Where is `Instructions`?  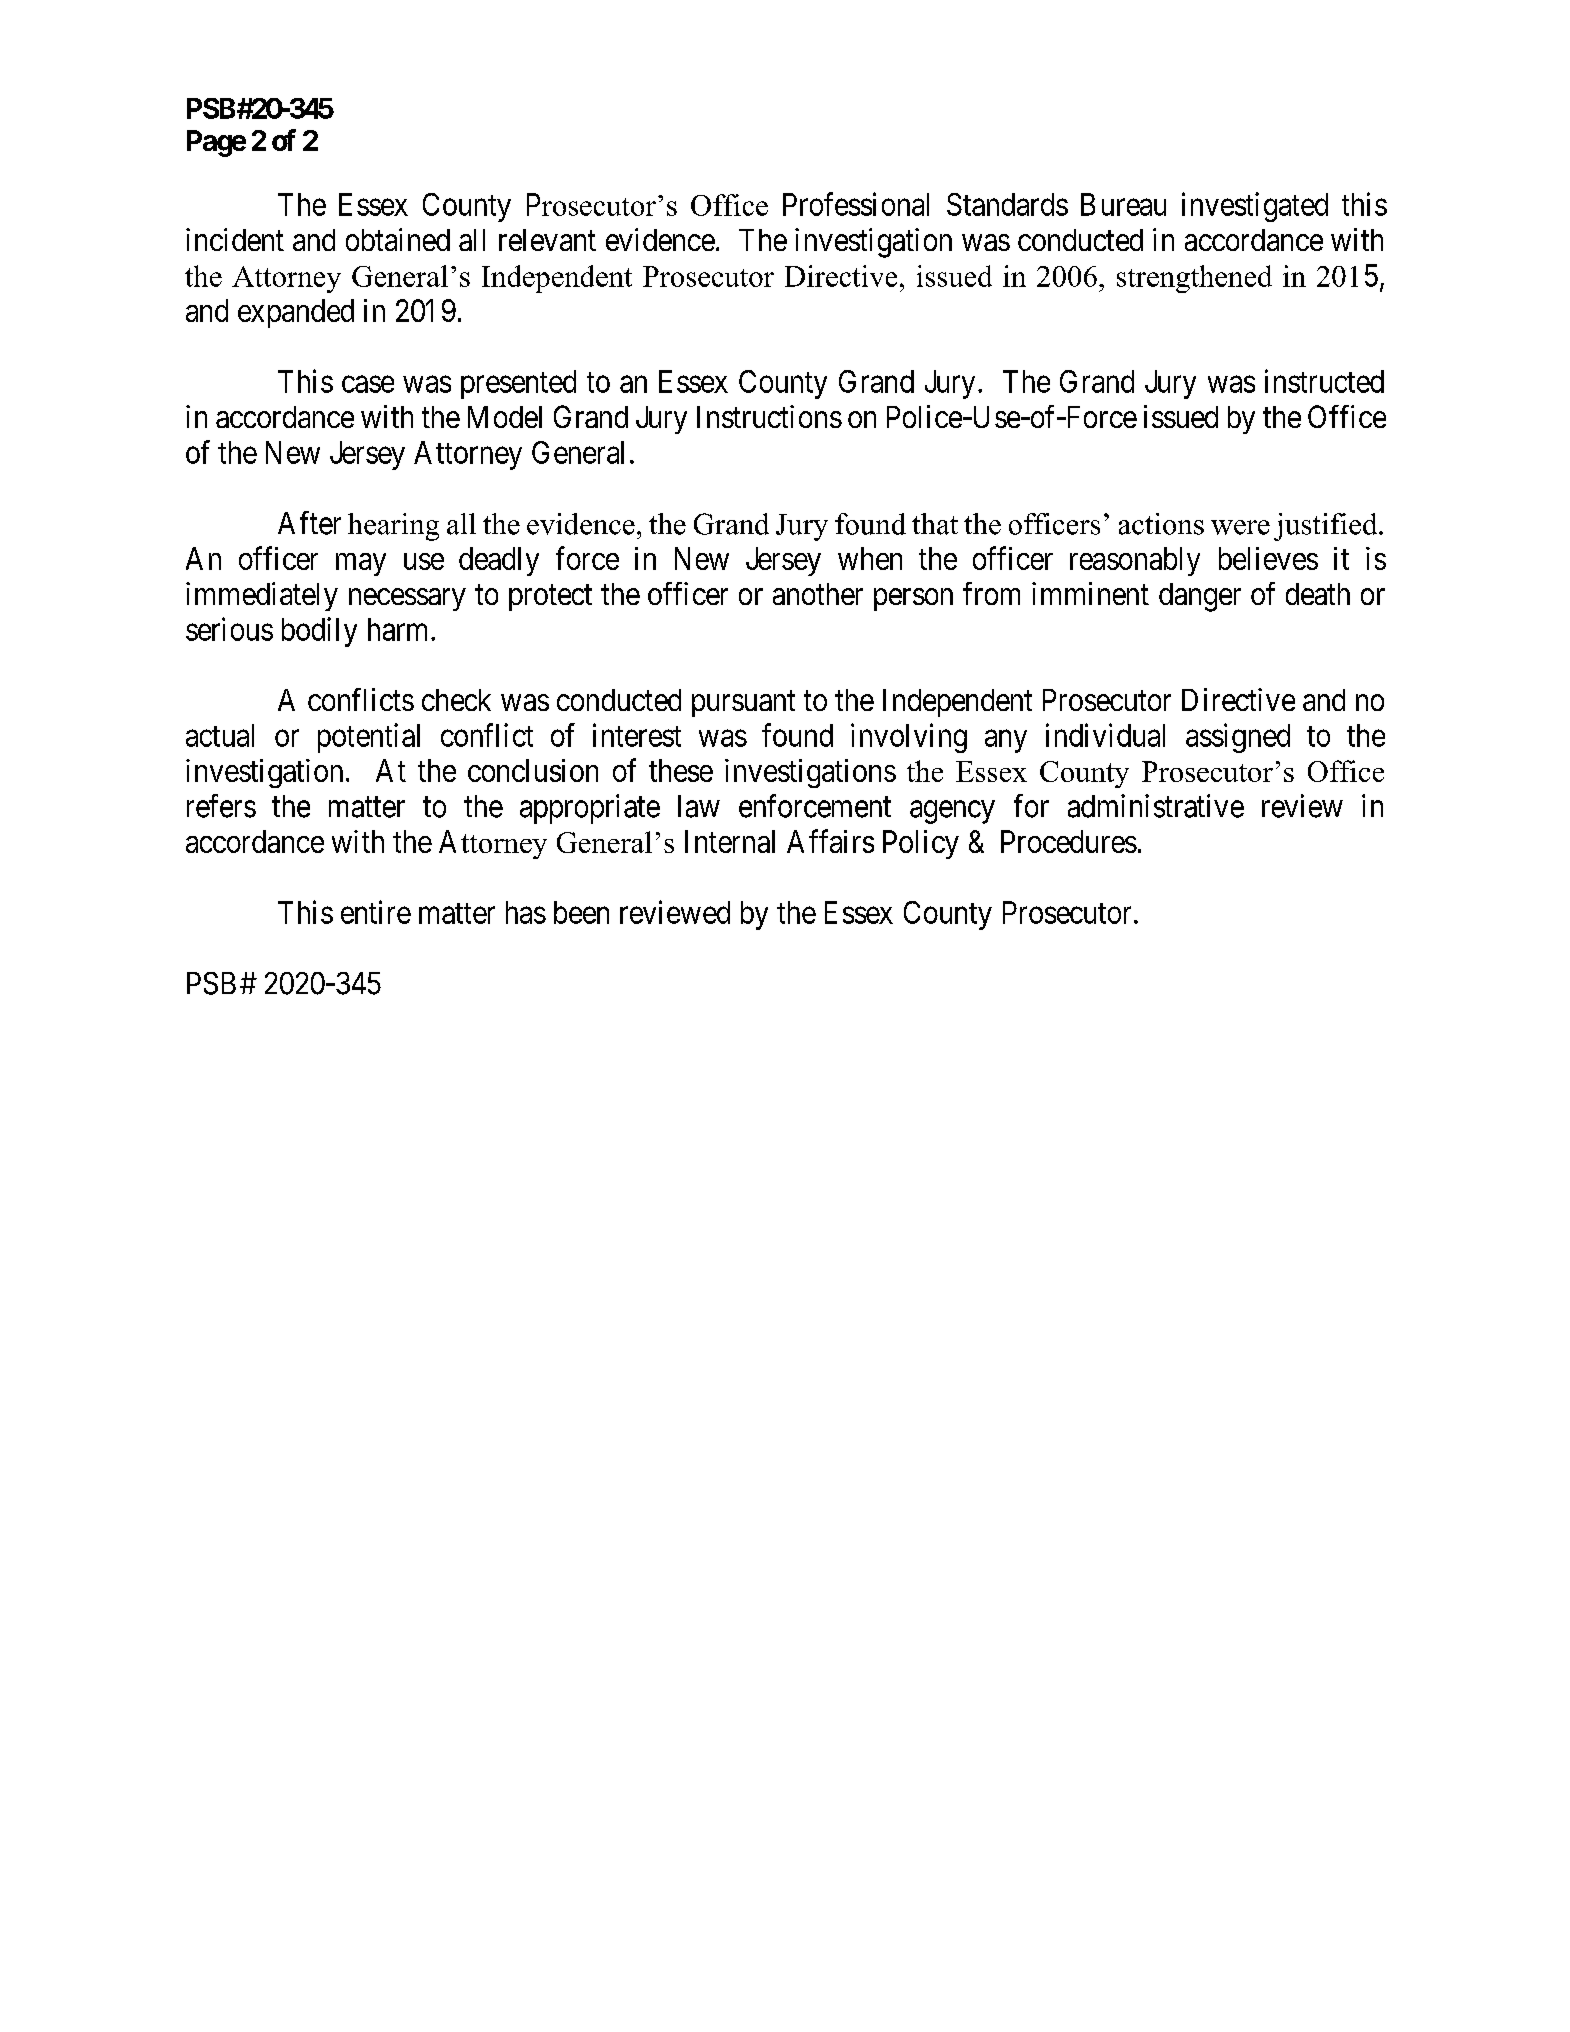
Instructions is located at coordinates (769, 416).
